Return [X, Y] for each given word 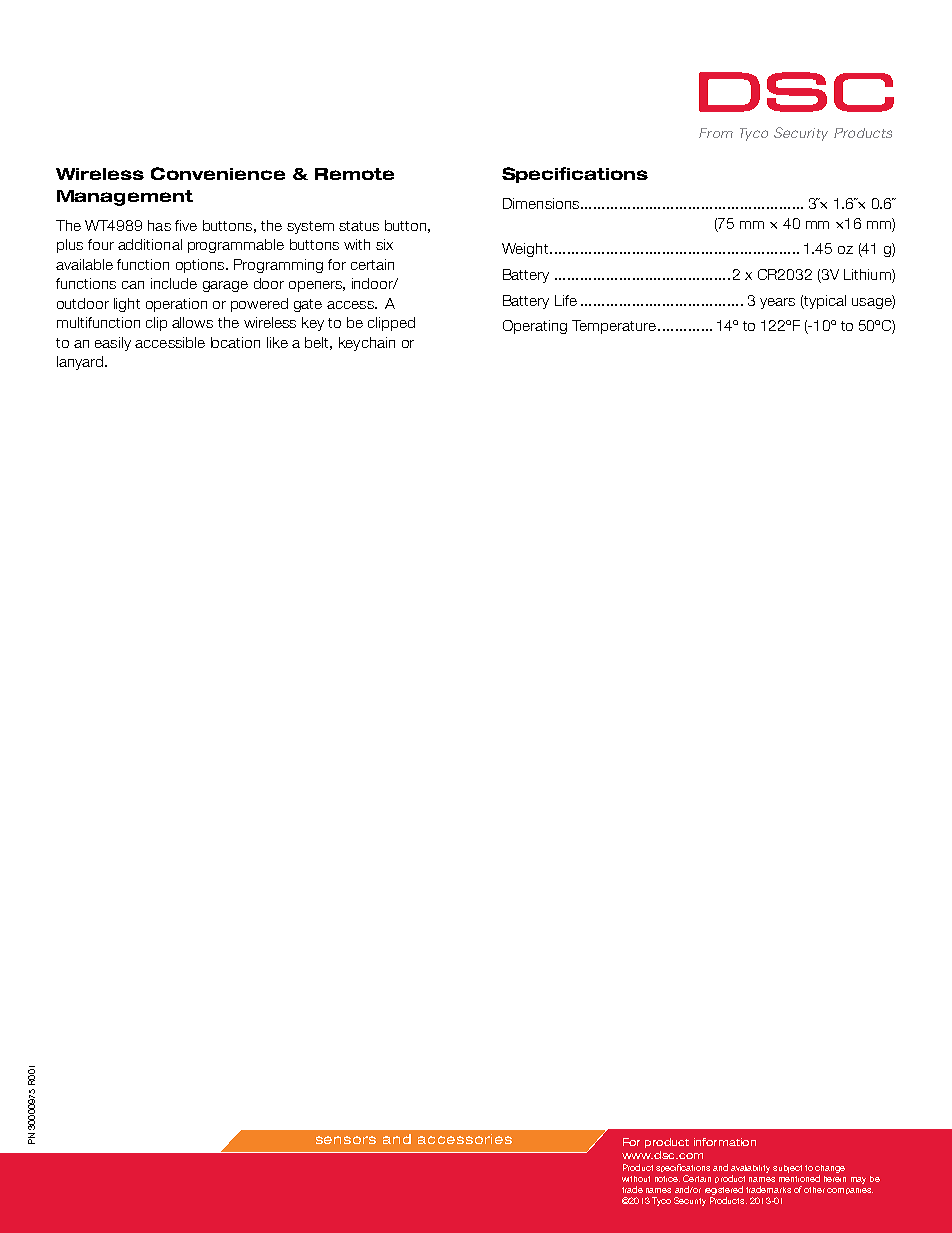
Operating [535, 327]
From [716, 133]
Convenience [218, 173]
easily [113, 344]
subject [787, 1169]
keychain [367, 344]
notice [667, 1179]
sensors [346, 1140]
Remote [354, 174]
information [725, 1142]
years [777, 303]
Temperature [614, 327]
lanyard [81, 363]
